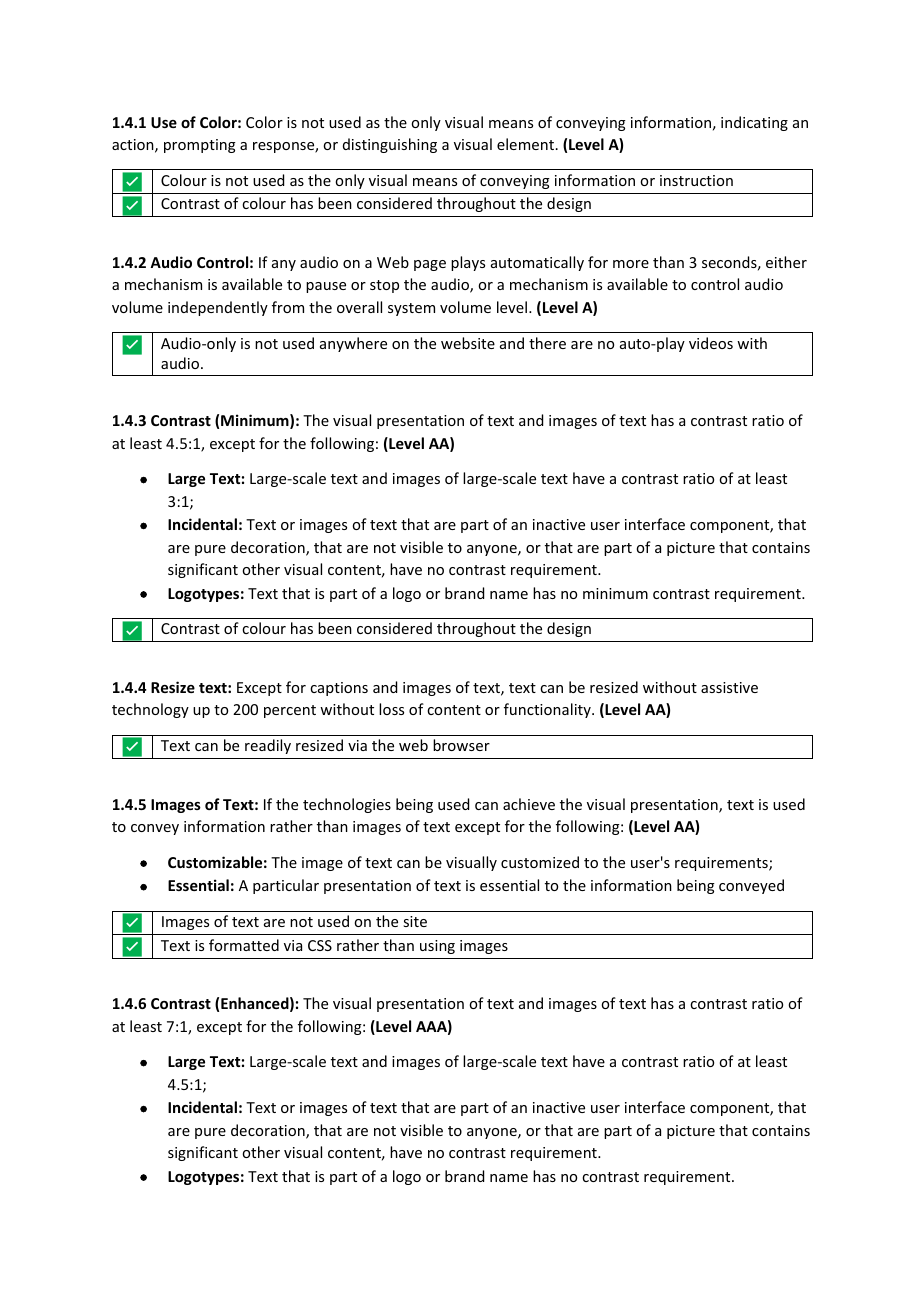 This screenshot has height=1308, width=924. What do you see at coordinates (391, 709) in the screenshot?
I see `loss` at bounding box center [391, 709].
